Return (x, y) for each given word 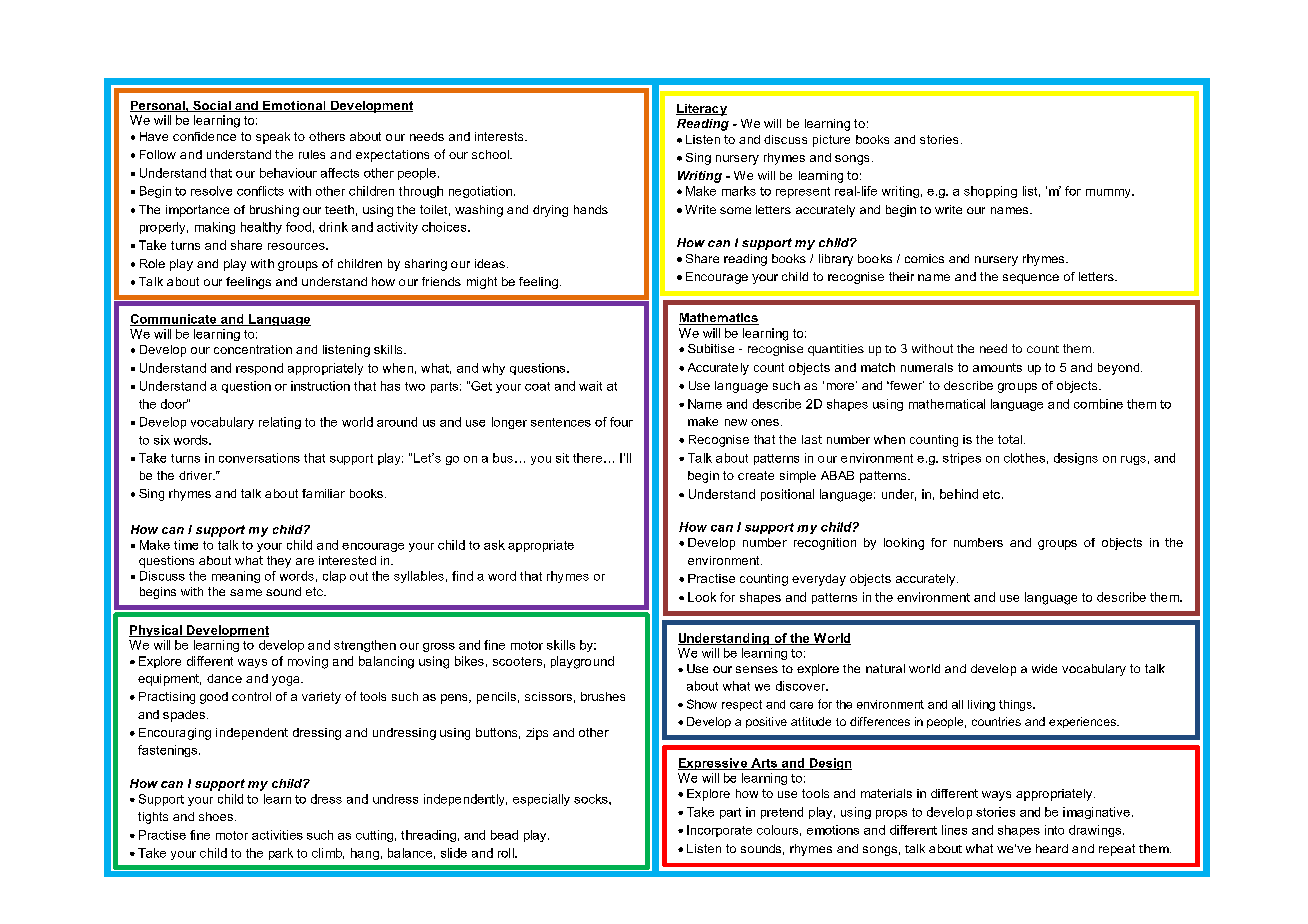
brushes (603, 696)
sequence (1031, 279)
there (587, 458)
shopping (990, 192)
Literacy (701, 110)
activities (277, 835)
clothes (1024, 458)
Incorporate (719, 831)
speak (273, 138)
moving (308, 662)
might (482, 283)
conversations (259, 458)
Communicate (174, 320)
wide (1044, 668)
